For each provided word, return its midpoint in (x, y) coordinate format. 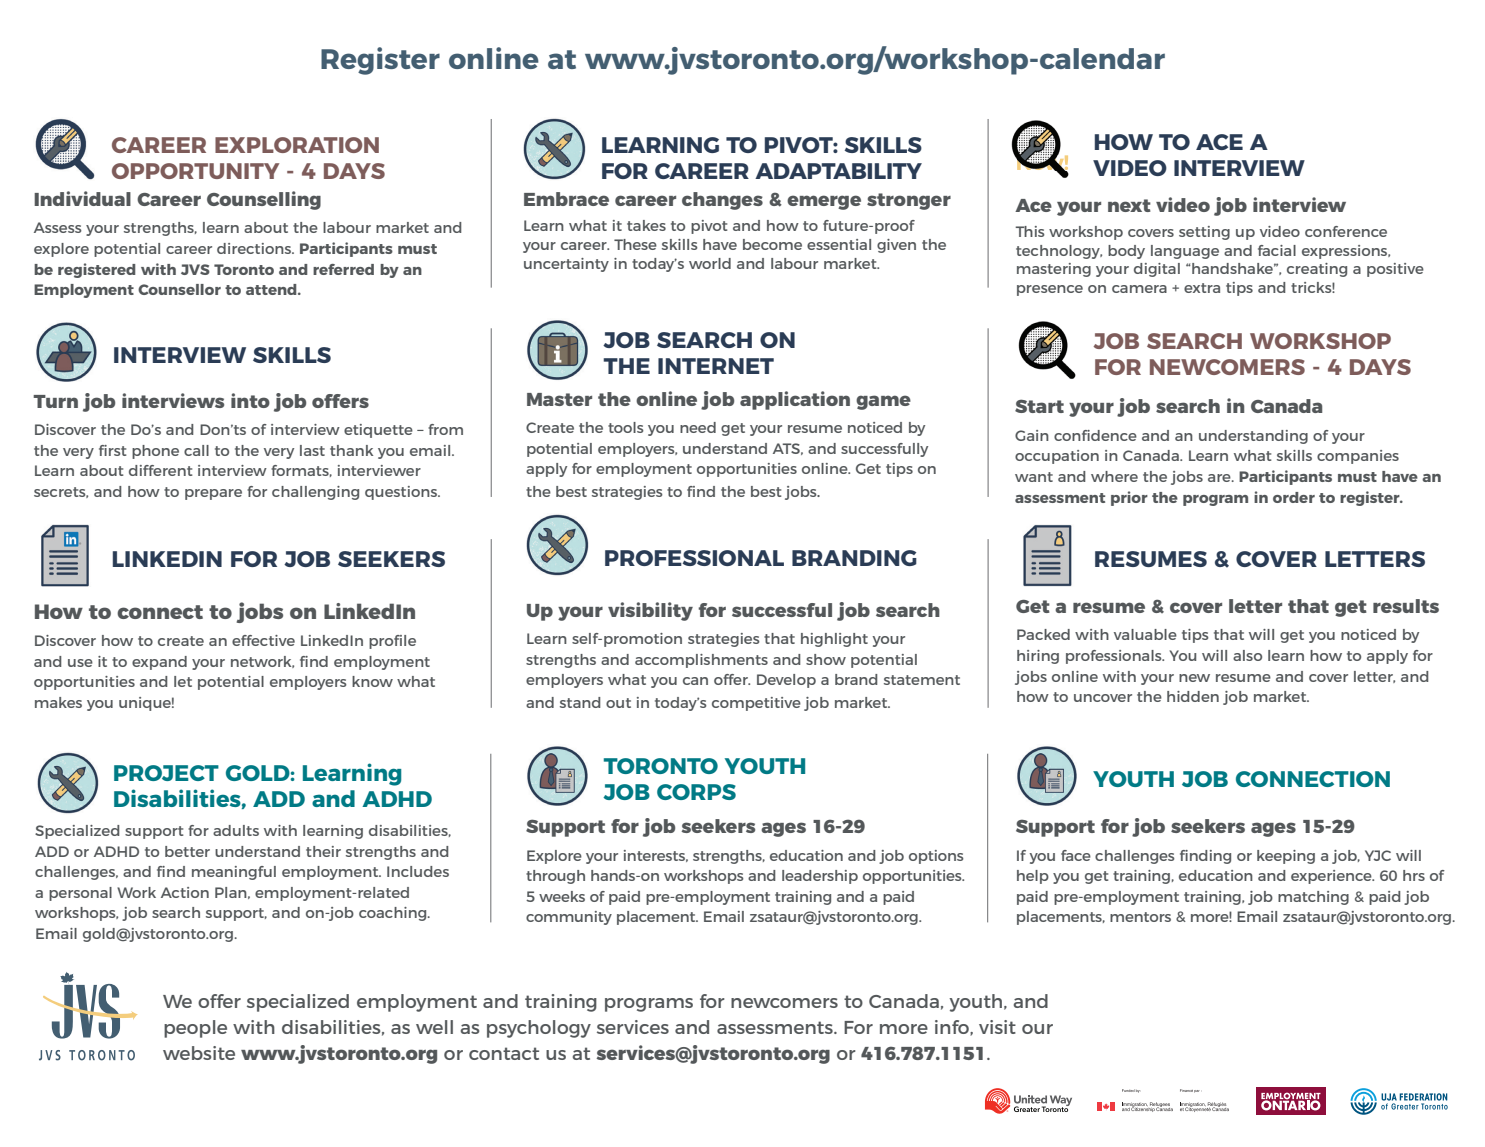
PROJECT (166, 773)
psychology (539, 1029)
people (195, 1029)
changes (722, 201)
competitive (756, 704)
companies (1358, 457)
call (196, 450)
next (1129, 205)
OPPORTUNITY (195, 171)
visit (997, 1027)
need (698, 427)
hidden (1193, 696)
